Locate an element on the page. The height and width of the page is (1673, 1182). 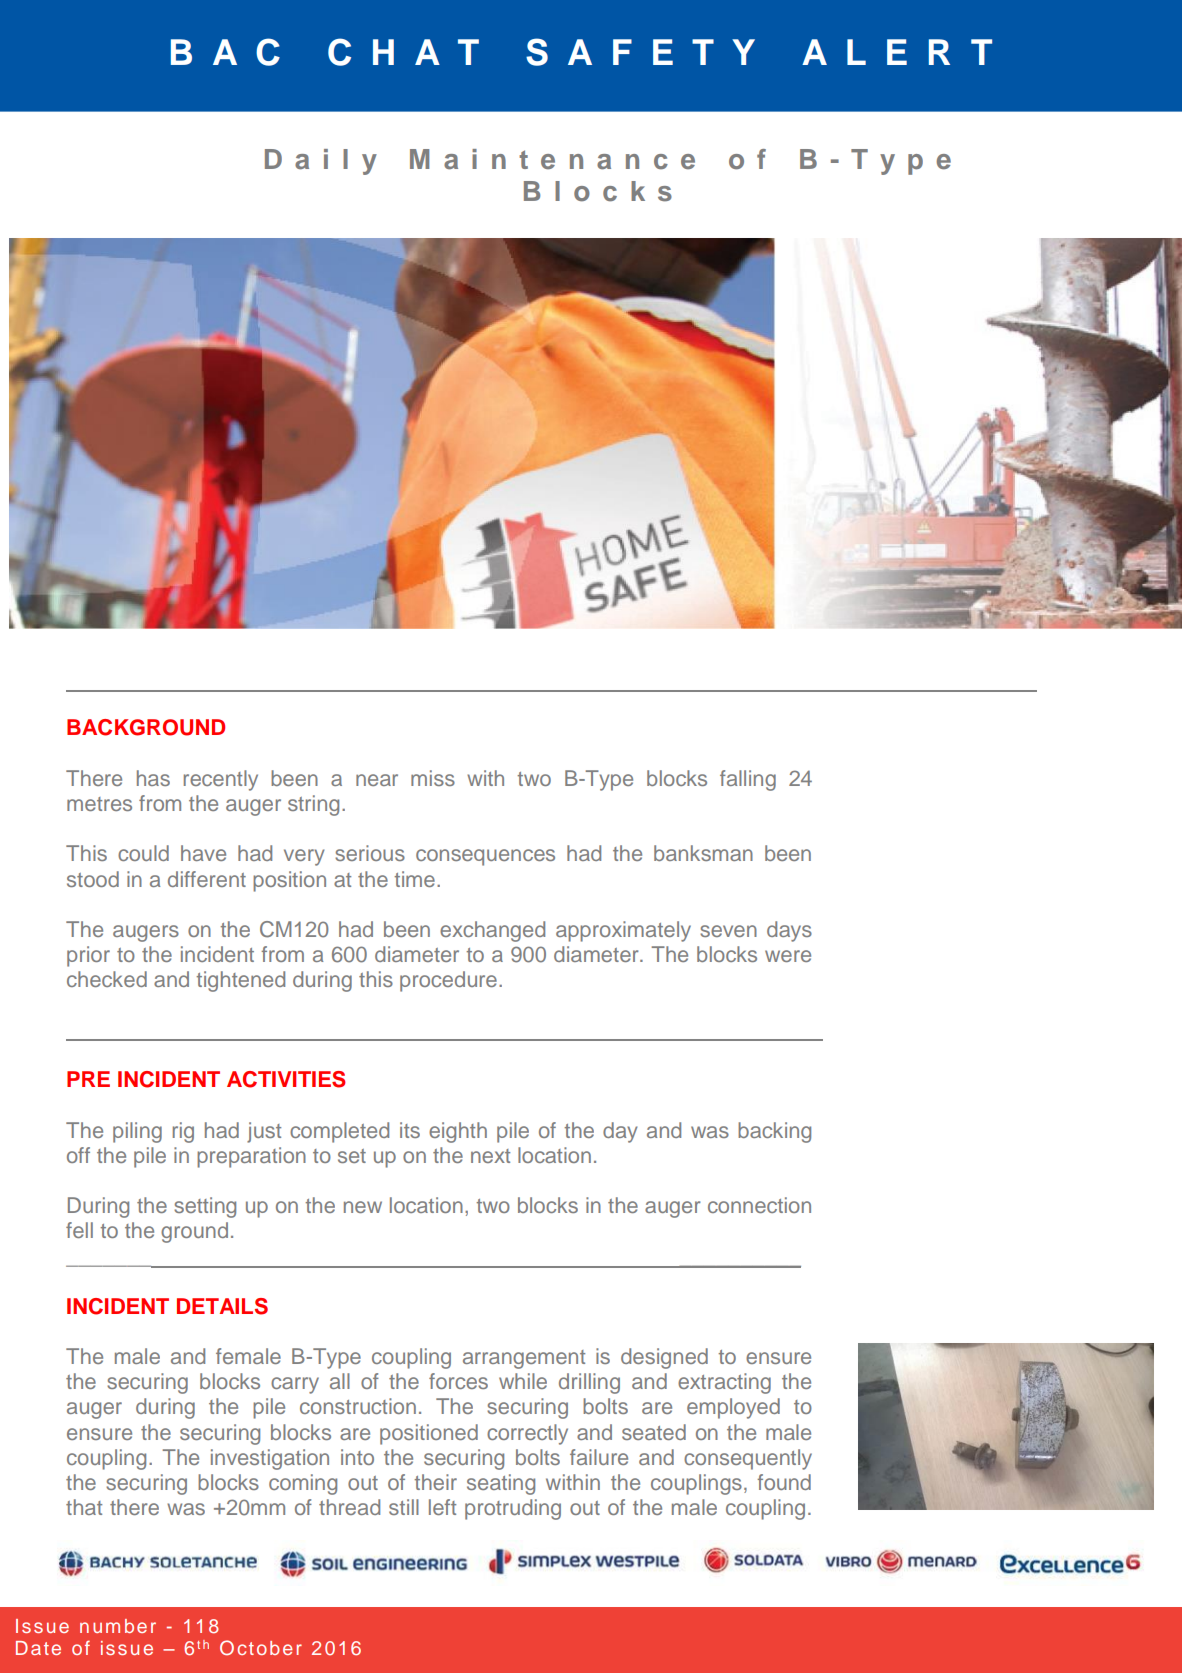
miss is located at coordinates (433, 778).
